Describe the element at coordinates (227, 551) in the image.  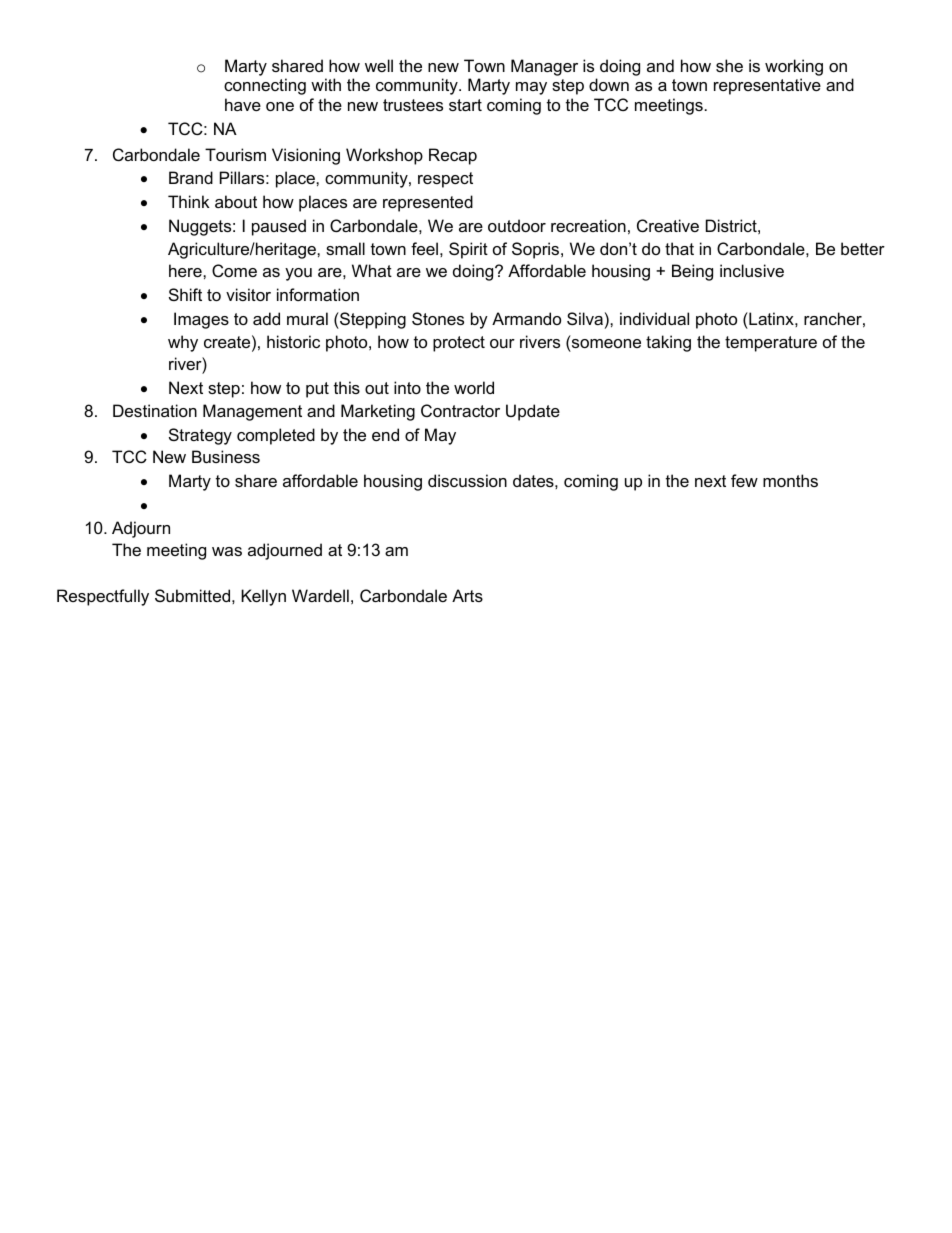
I see `was` at that location.
